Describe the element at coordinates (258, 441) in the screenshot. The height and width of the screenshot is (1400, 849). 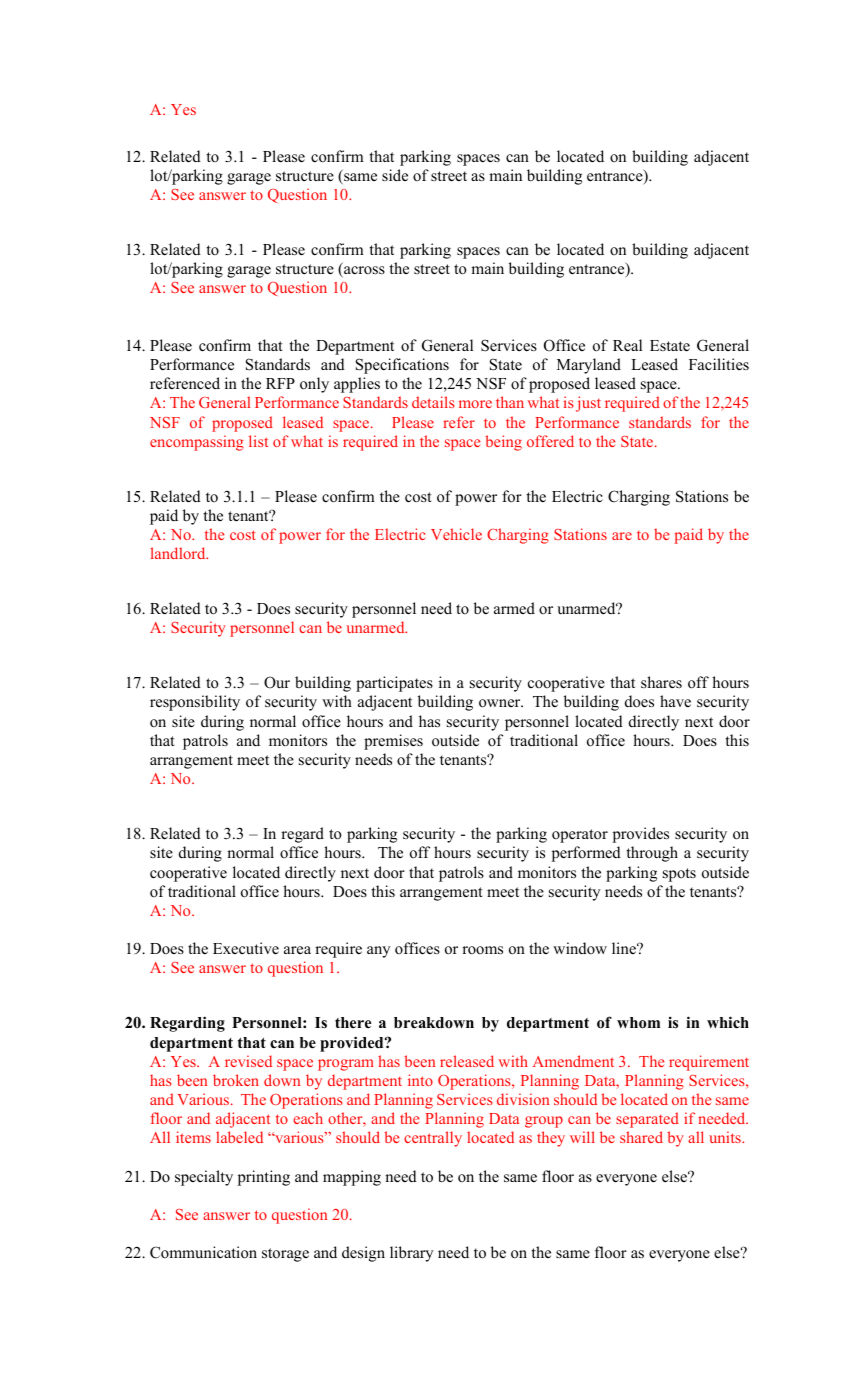
I see `list` at that location.
